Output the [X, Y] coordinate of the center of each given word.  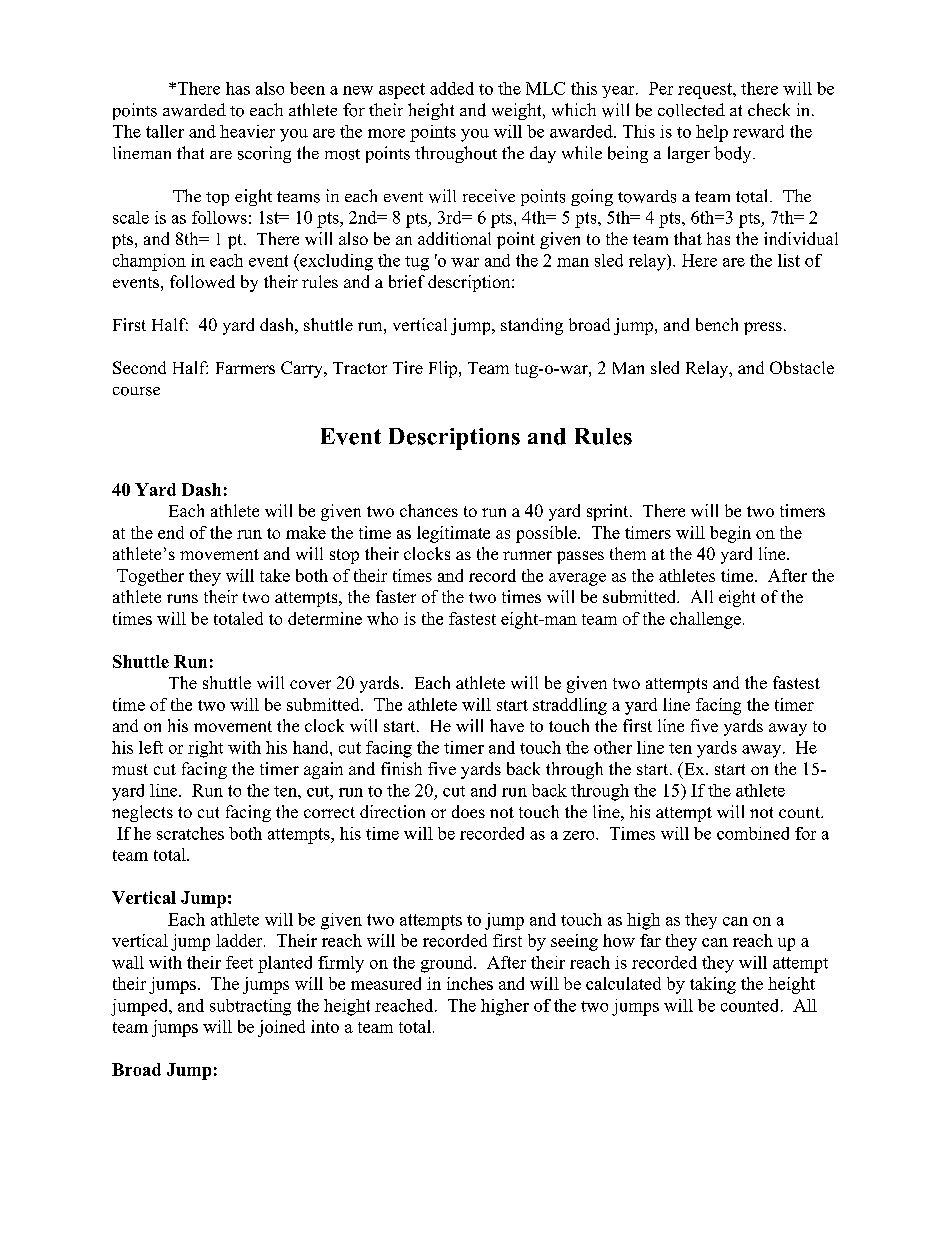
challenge [705, 620]
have [507, 725]
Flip [444, 369]
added [452, 88]
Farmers [245, 368]
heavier [247, 131]
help [712, 133]
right [205, 749]
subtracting [250, 1007]
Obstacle [802, 367]
